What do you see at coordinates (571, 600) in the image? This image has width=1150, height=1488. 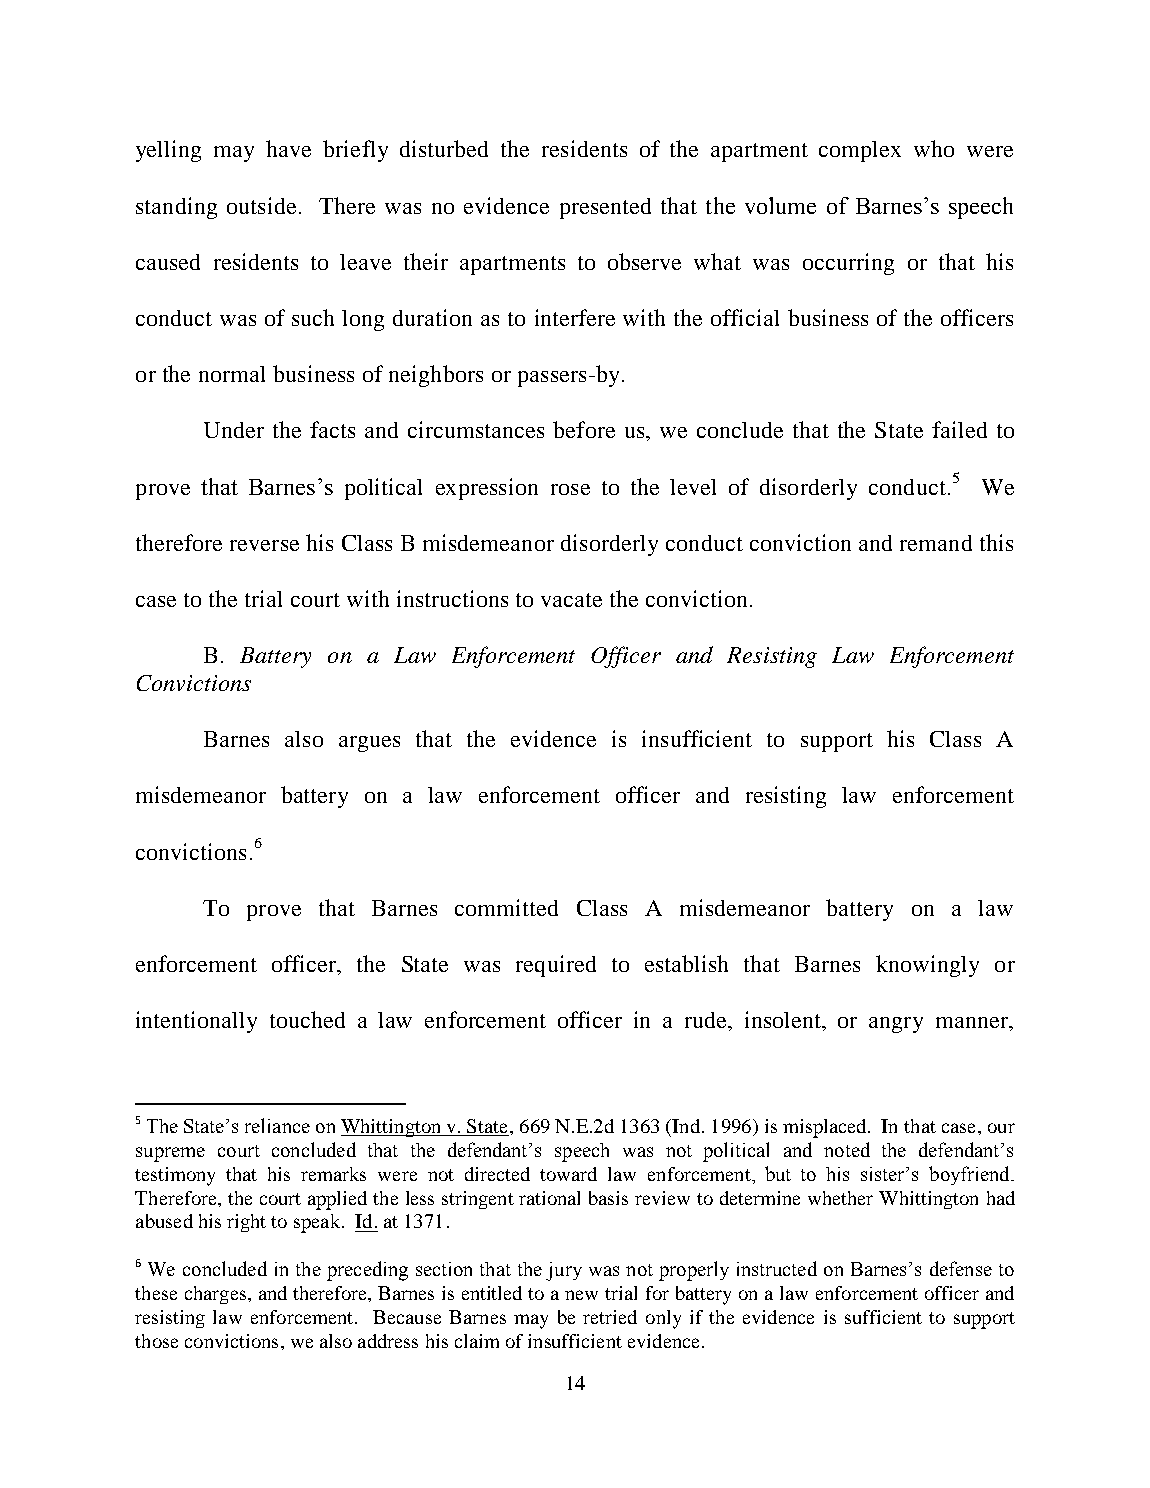 I see `vacate` at bounding box center [571, 600].
